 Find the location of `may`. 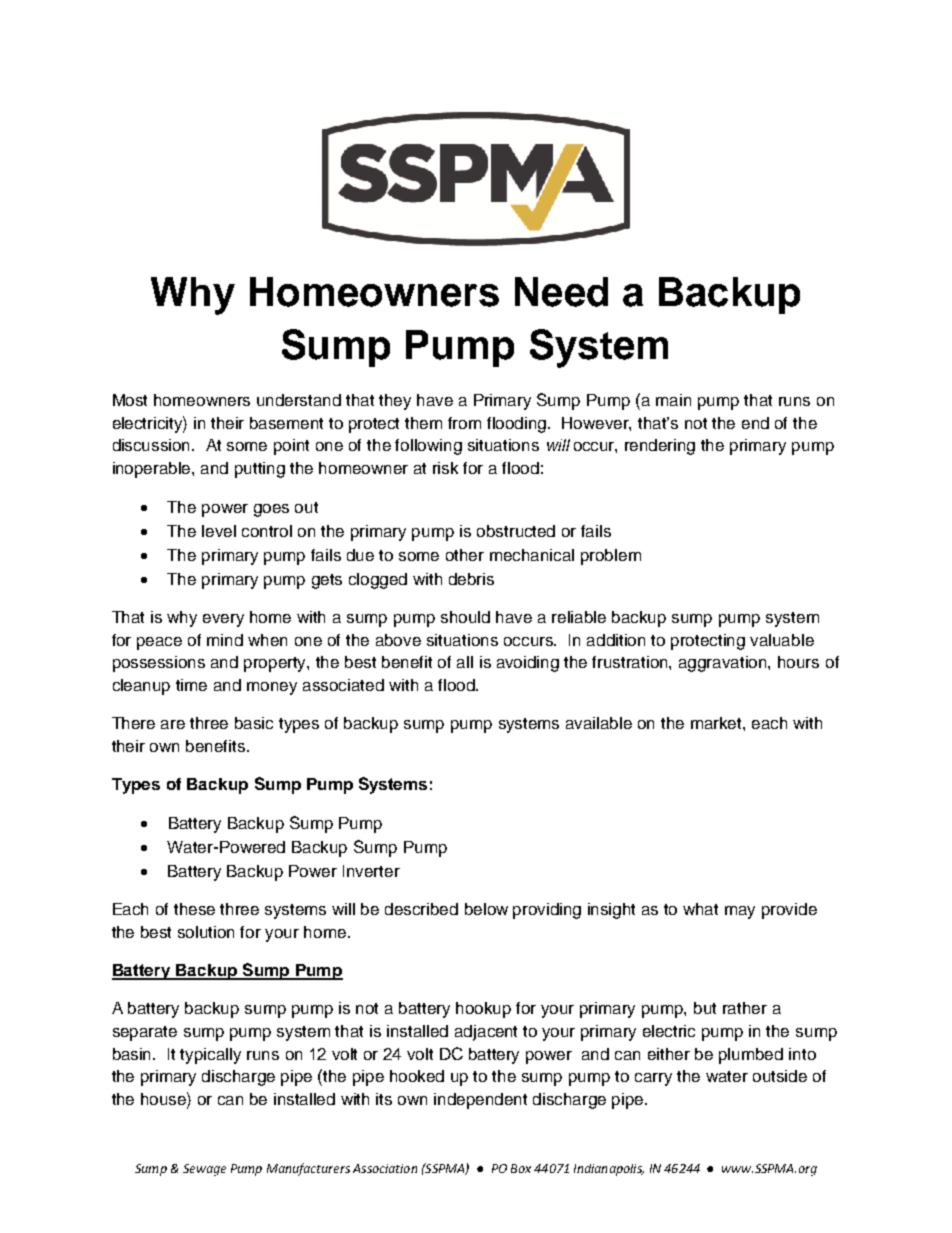

may is located at coordinates (740, 912).
